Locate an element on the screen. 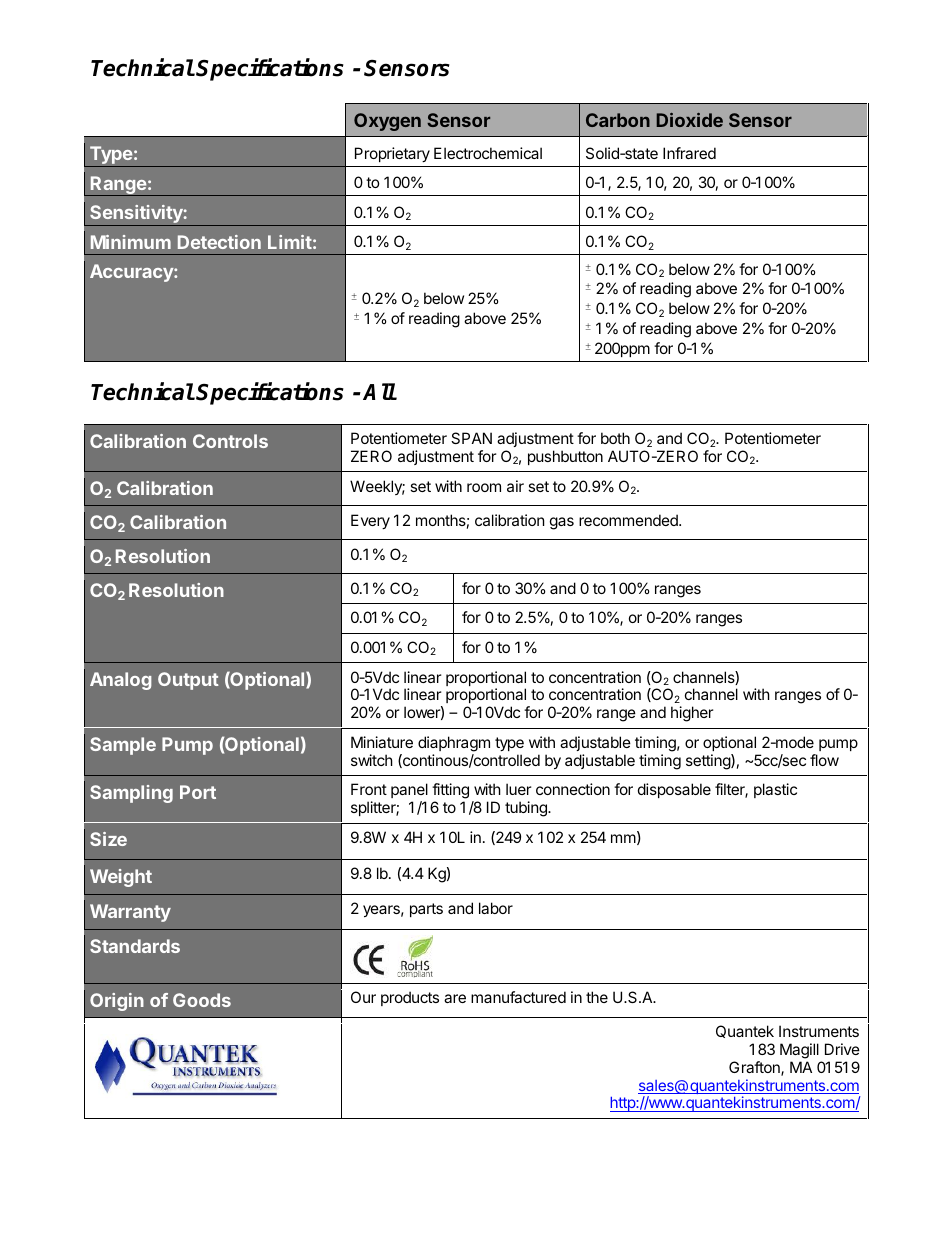  Output is located at coordinates (188, 681).
